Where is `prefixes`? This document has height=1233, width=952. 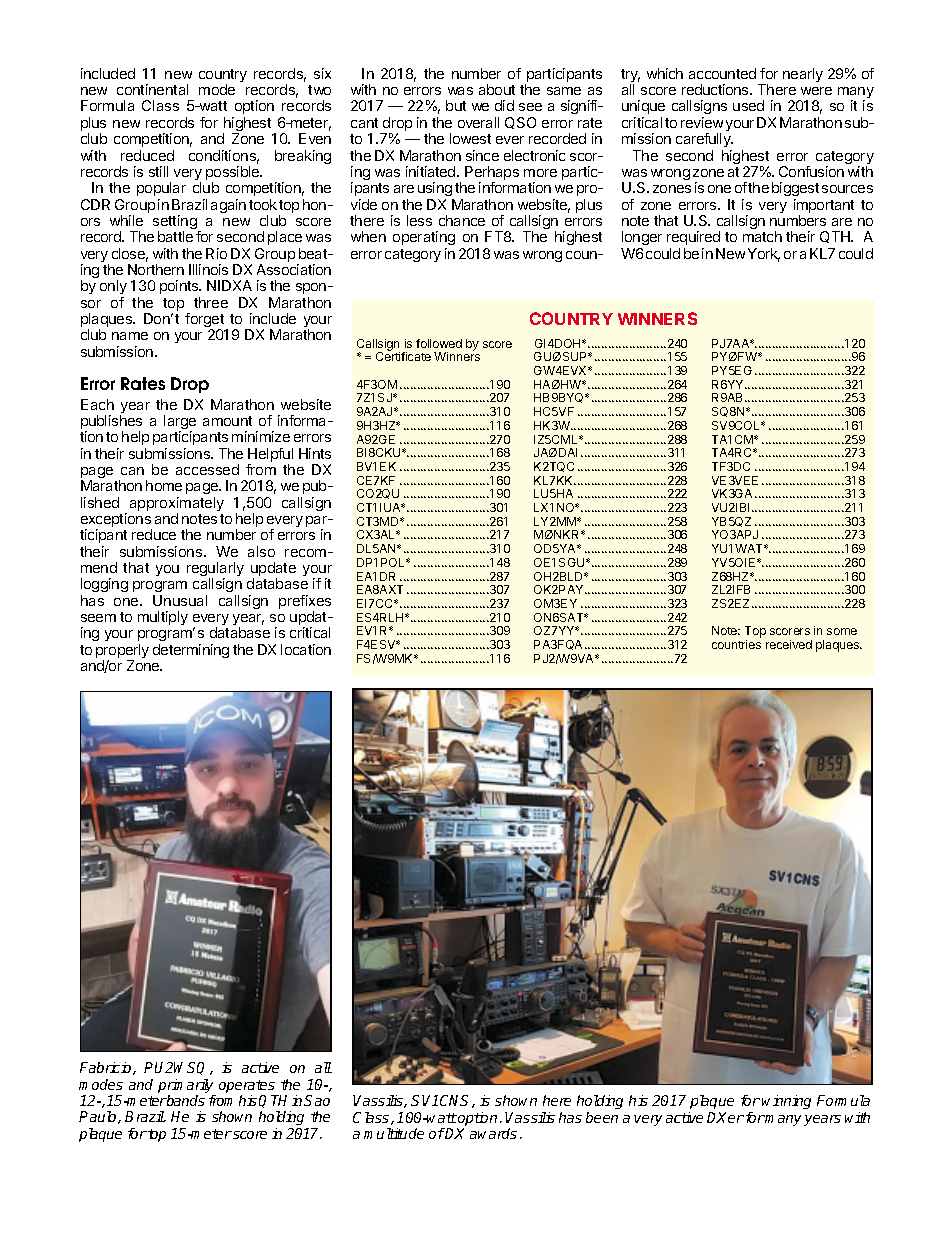
prefixes is located at coordinates (305, 603).
